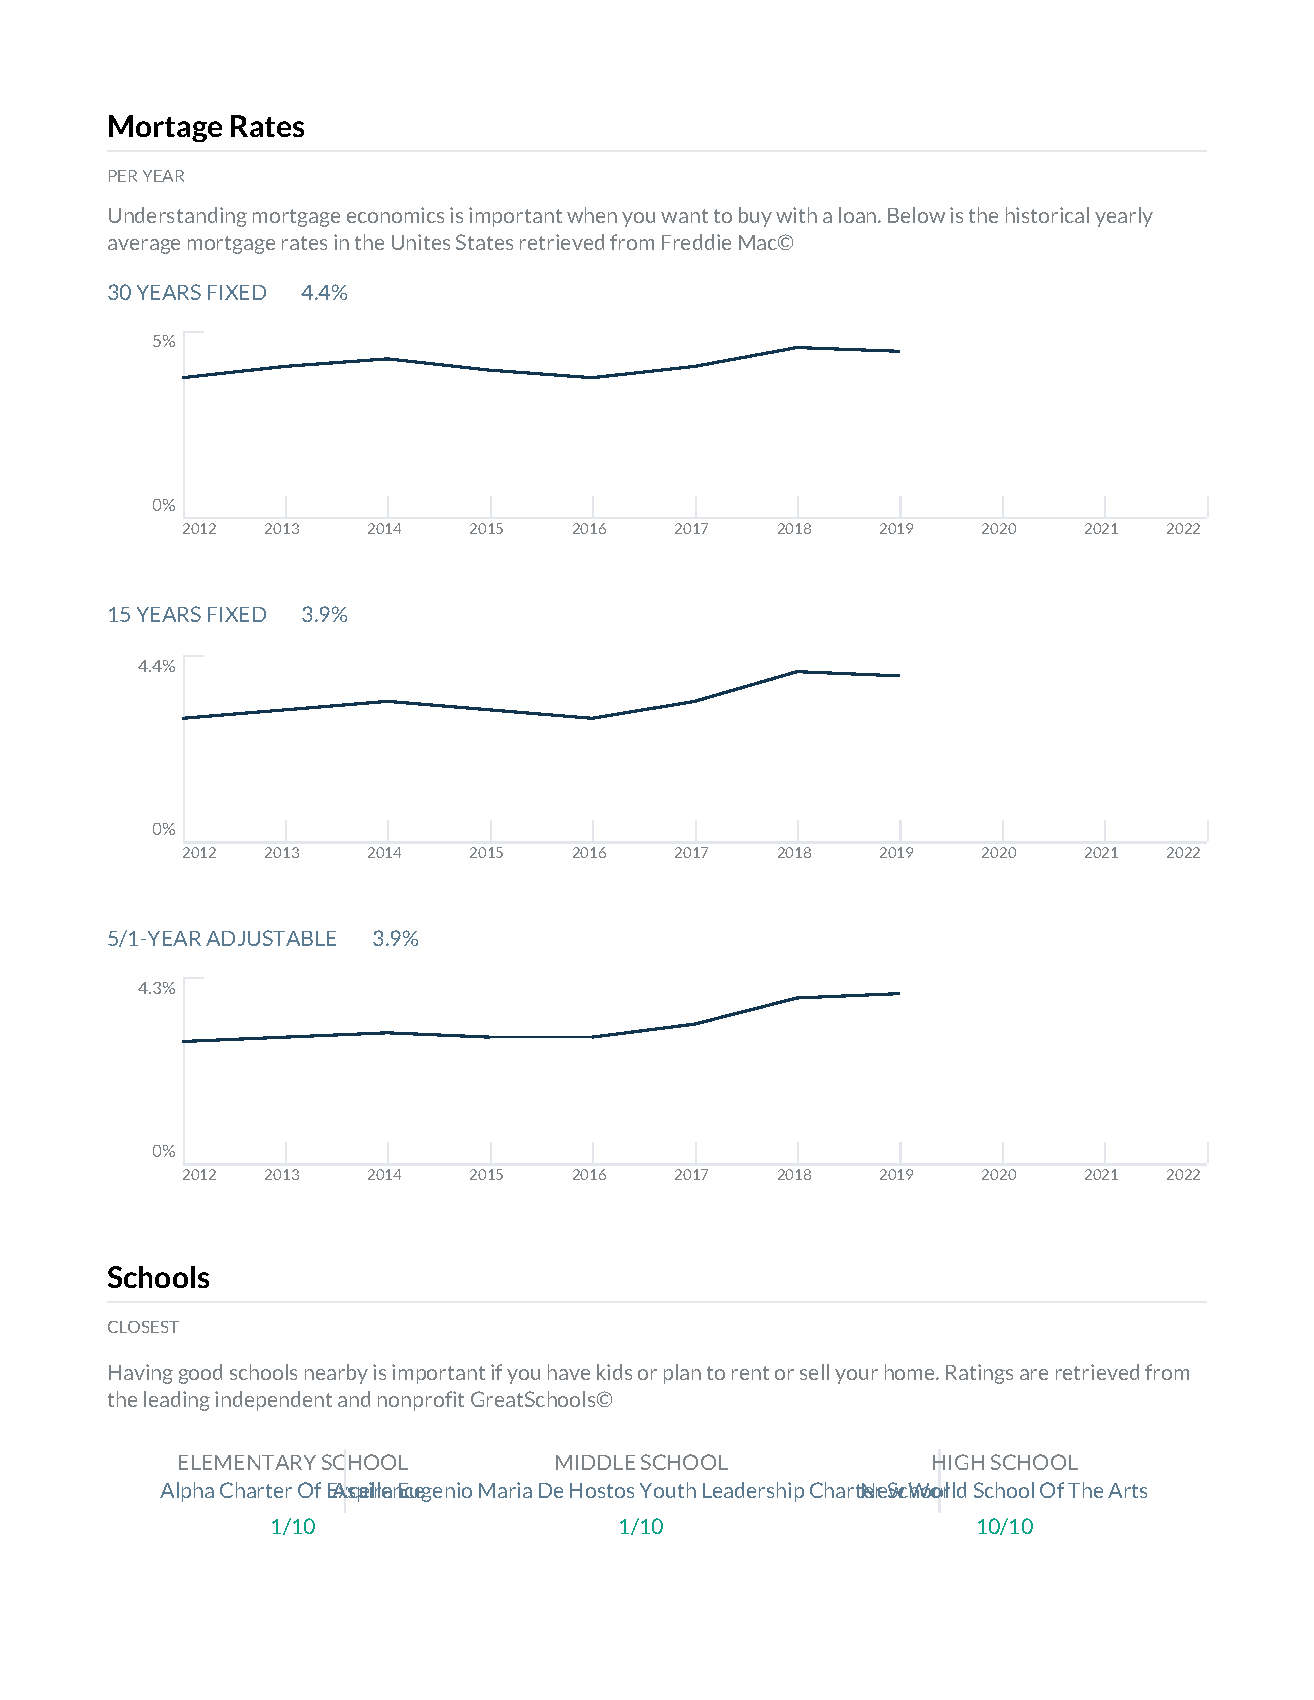 The image size is (1314, 1700). What do you see at coordinates (614, 1372) in the page?
I see `kids` at bounding box center [614, 1372].
